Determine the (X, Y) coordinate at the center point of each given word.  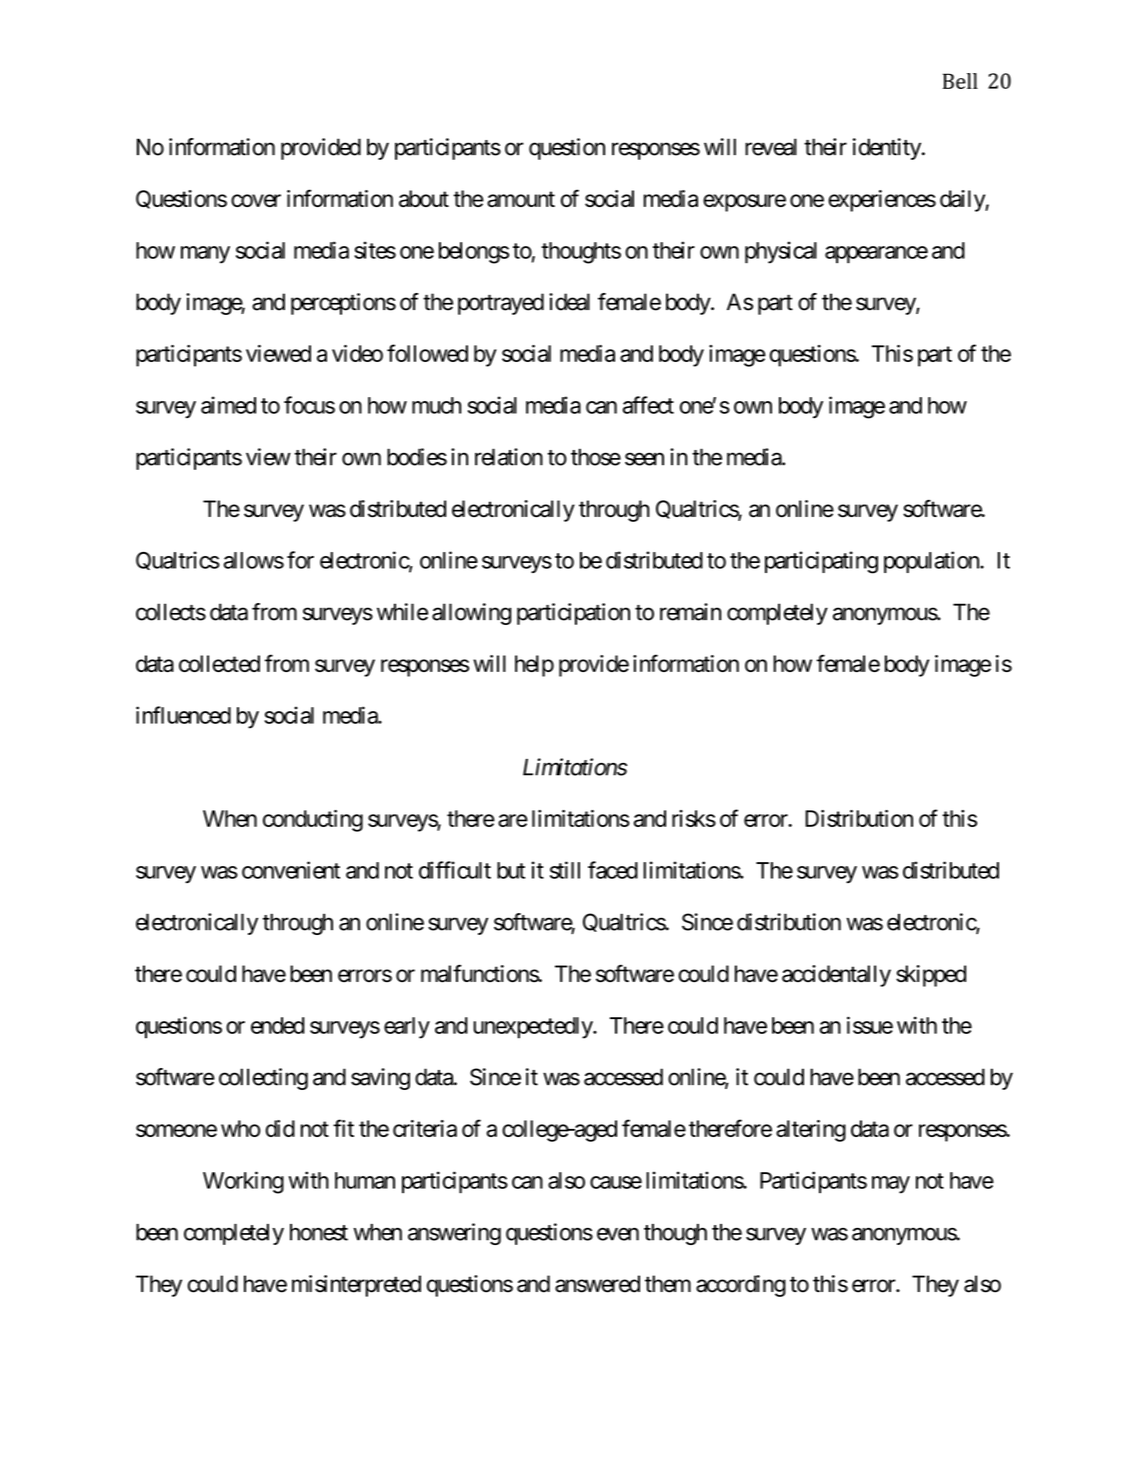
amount (521, 199)
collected (219, 663)
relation (509, 457)
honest (319, 1232)
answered (597, 1284)
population (932, 562)
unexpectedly (533, 1028)
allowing (471, 614)
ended (277, 1025)
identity (887, 149)
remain (690, 612)
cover (256, 200)
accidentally (836, 976)
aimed (228, 405)
